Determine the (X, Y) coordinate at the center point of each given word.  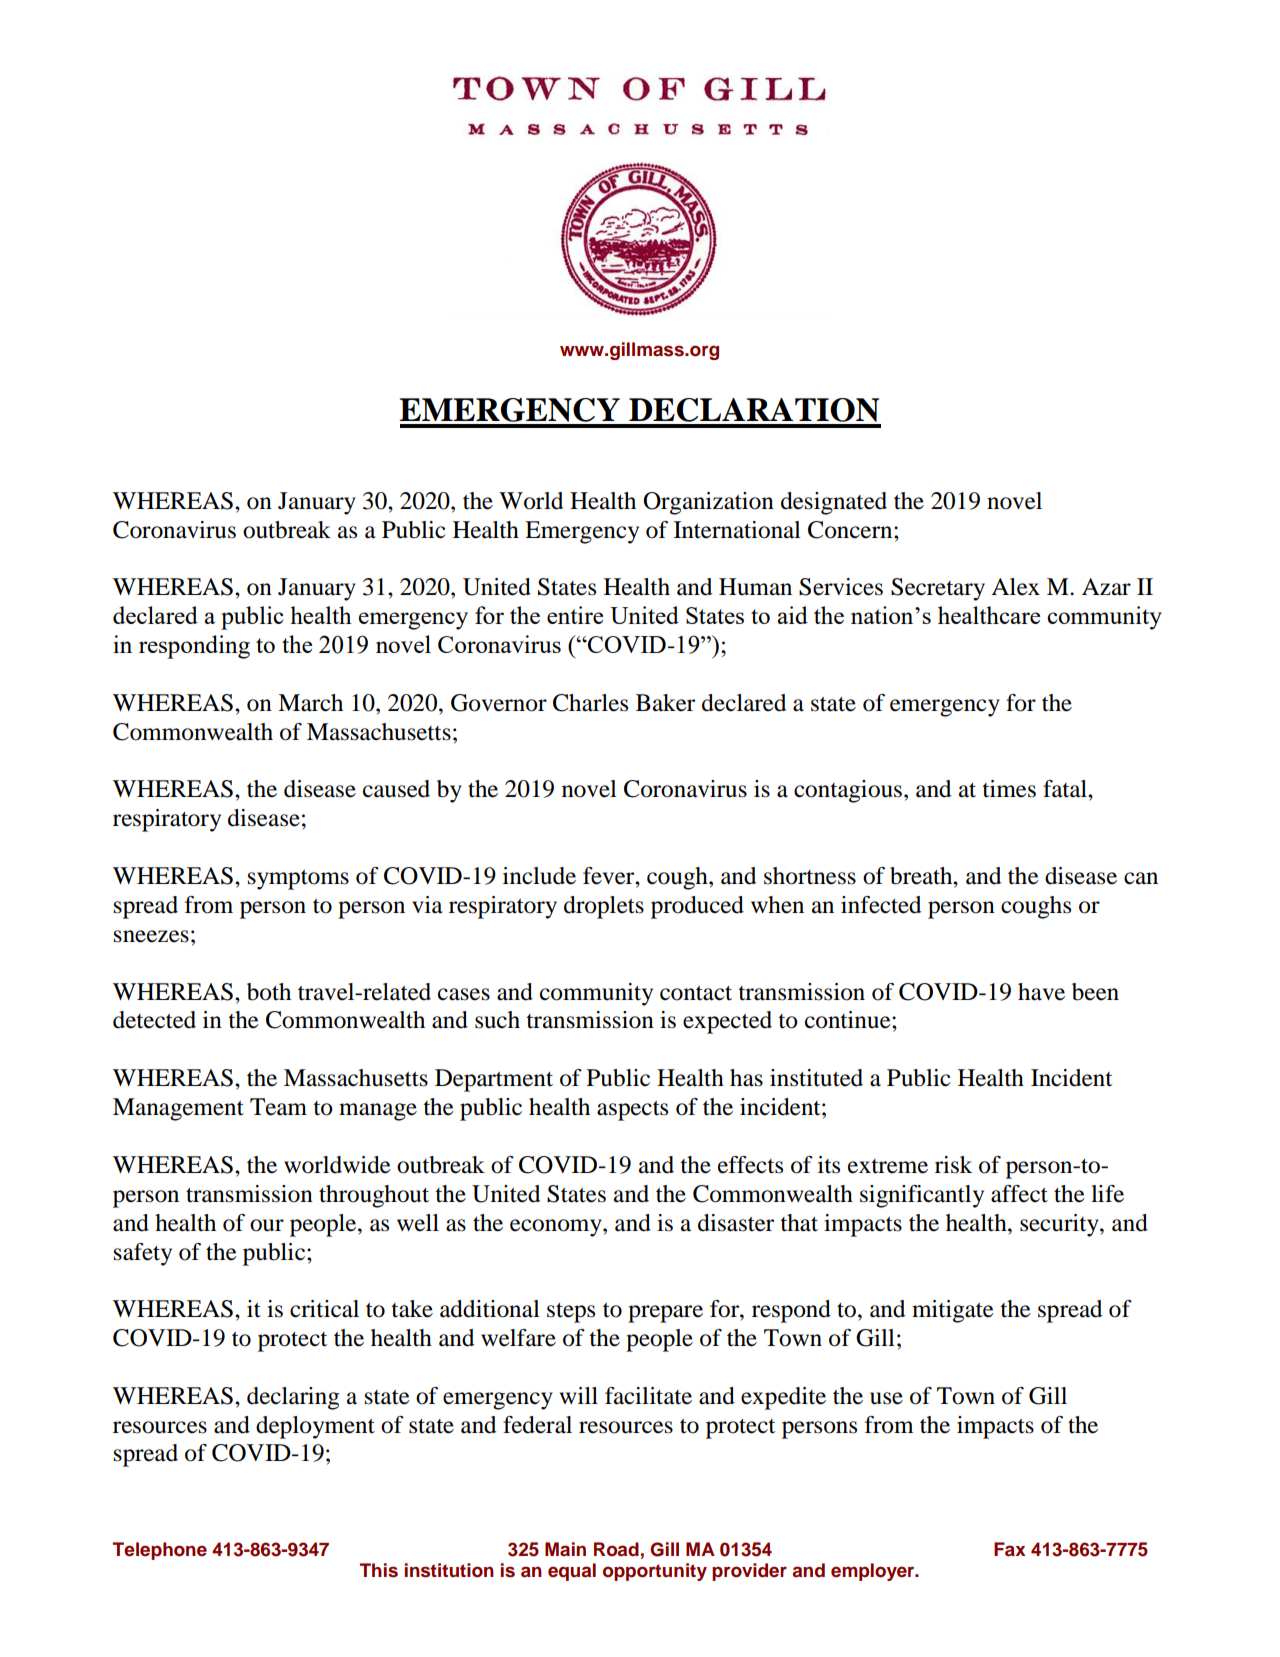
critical (324, 1309)
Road (616, 1549)
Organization (708, 503)
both (269, 992)
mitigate (953, 1311)
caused (396, 789)
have (1041, 992)
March (310, 703)
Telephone (160, 1551)
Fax (1009, 1549)
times (1009, 789)
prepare (665, 1314)
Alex (1015, 587)
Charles (590, 703)
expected (727, 1022)
